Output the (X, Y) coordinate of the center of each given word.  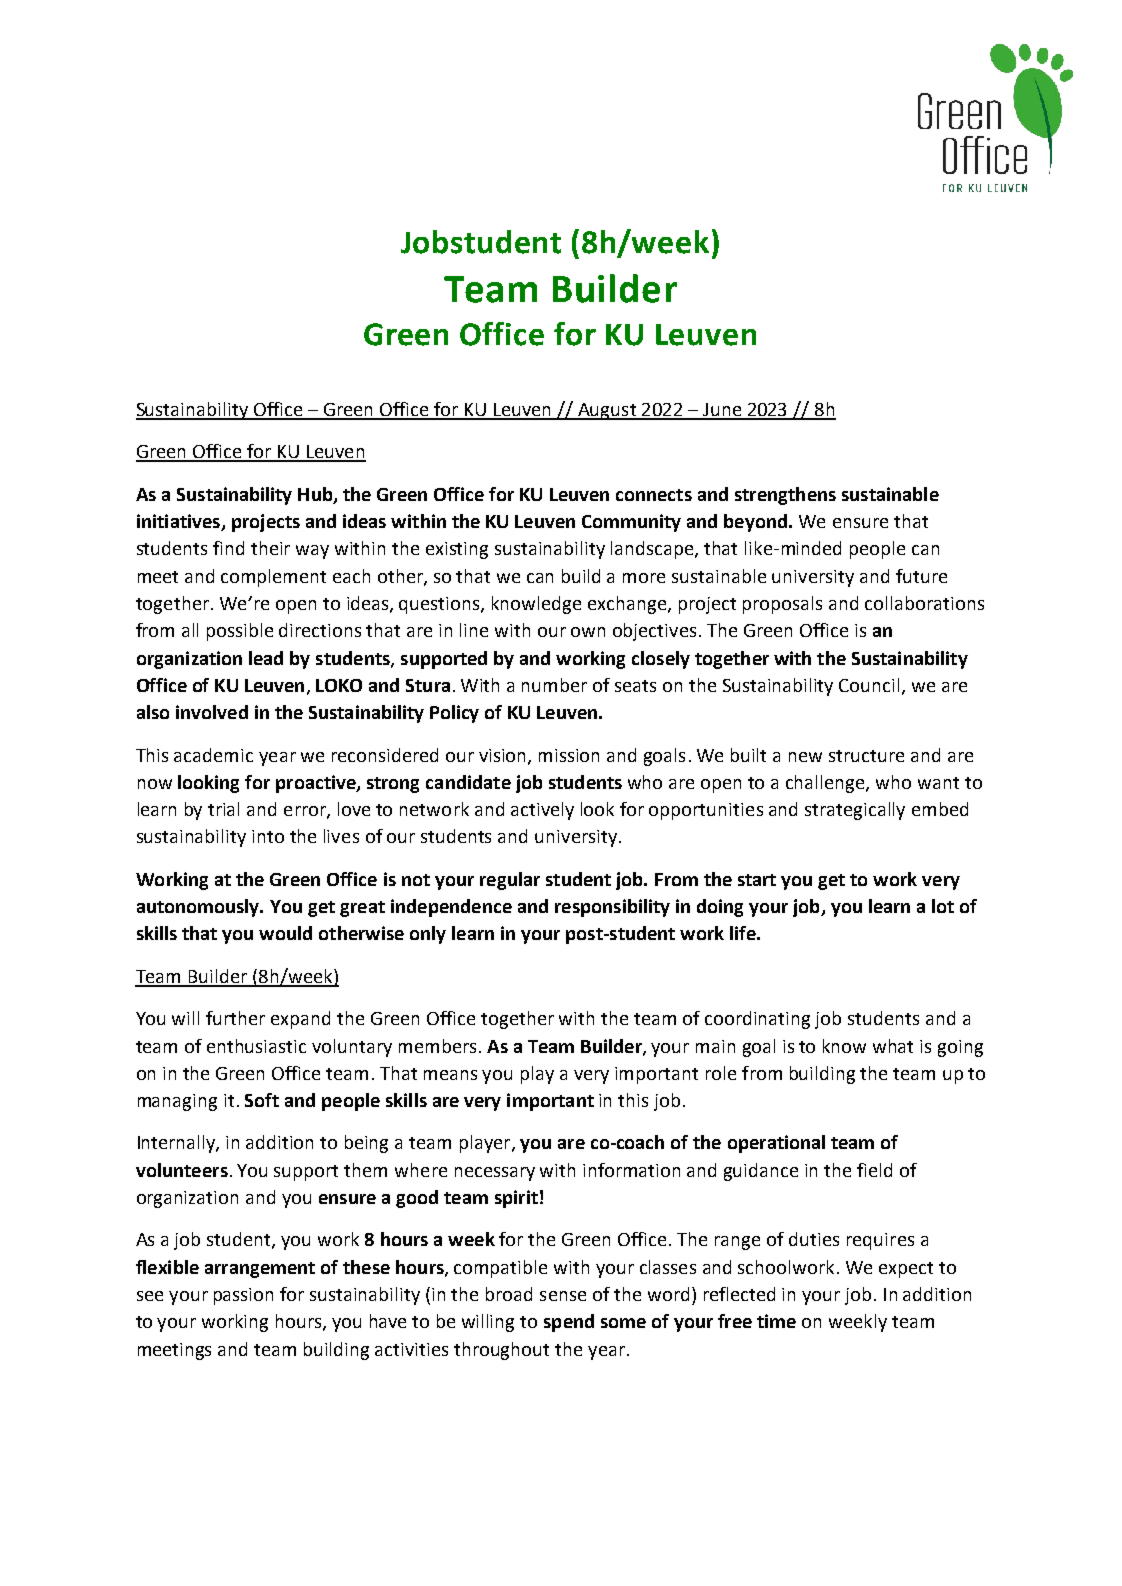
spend (569, 1323)
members (437, 1046)
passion (243, 1296)
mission (569, 755)
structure (866, 756)
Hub (316, 495)
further (235, 1018)
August (607, 411)
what (893, 1046)
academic (213, 755)
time (776, 1321)
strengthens (785, 496)
